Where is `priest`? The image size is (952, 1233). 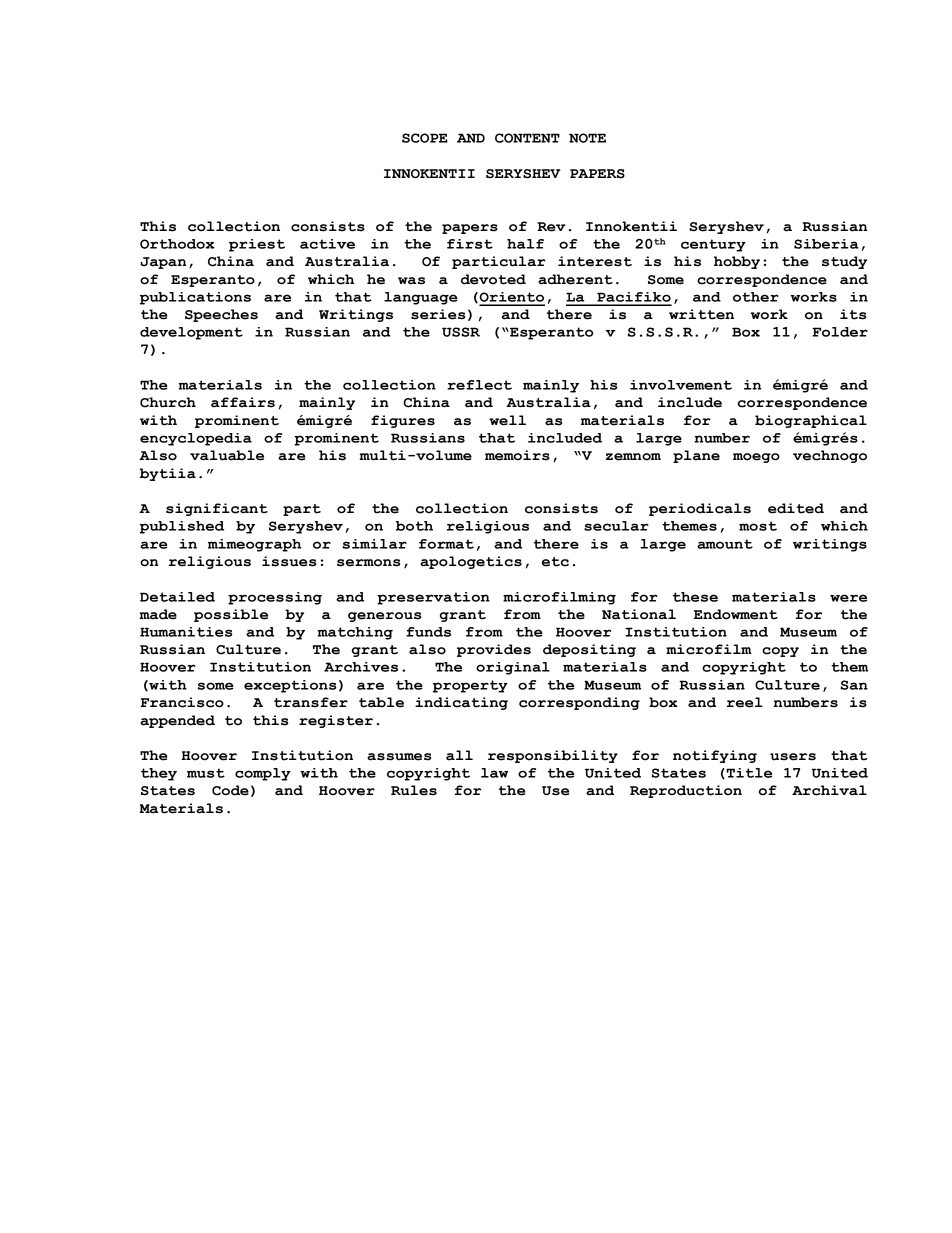
priest is located at coordinates (257, 245).
